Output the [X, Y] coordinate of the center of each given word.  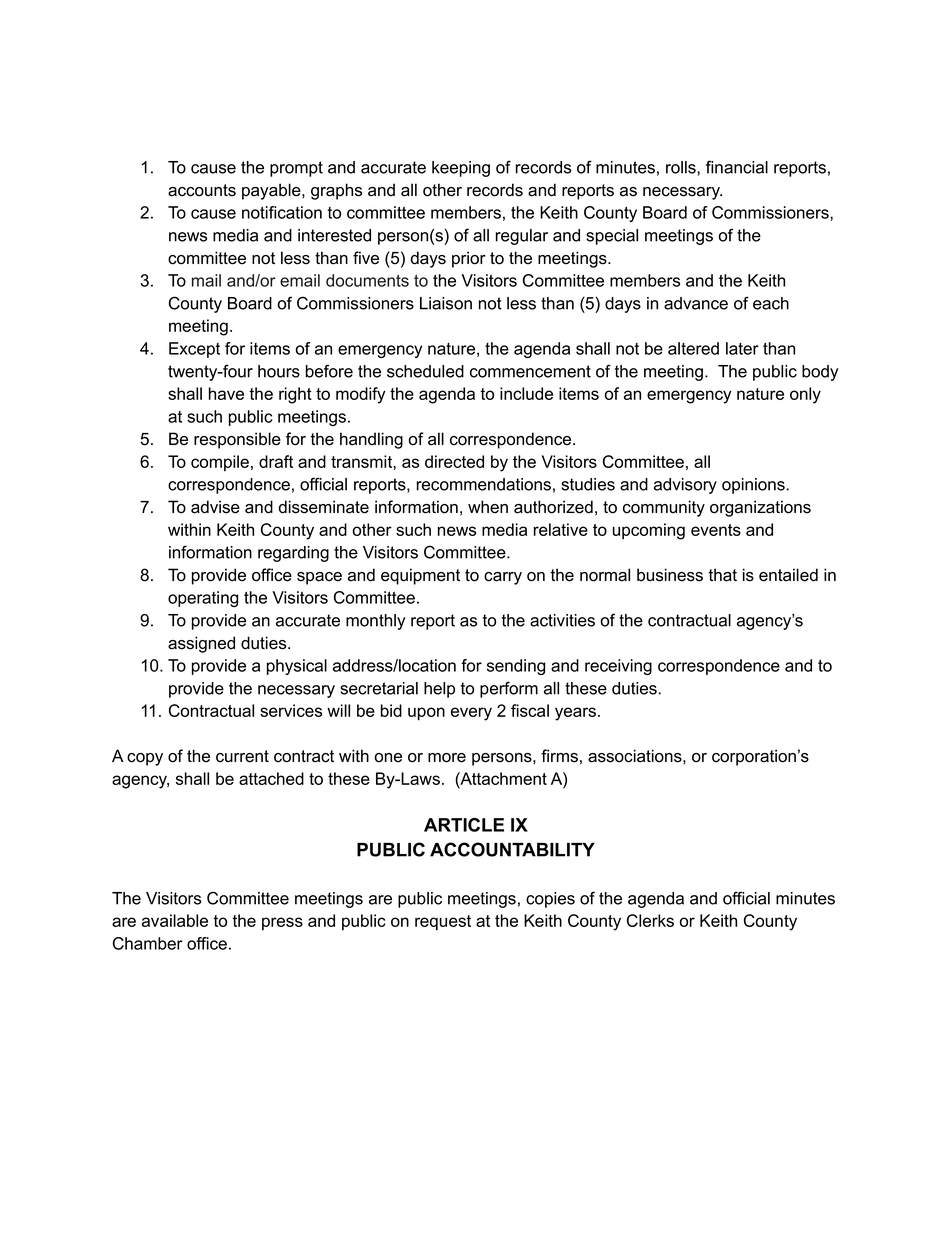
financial [737, 167]
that [722, 575]
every [471, 714]
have [226, 393]
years [575, 714]
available [175, 920]
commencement [530, 371]
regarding [293, 554]
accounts [202, 190]
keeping [461, 169]
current [242, 756]
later [742, 348]
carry [503, 578]
